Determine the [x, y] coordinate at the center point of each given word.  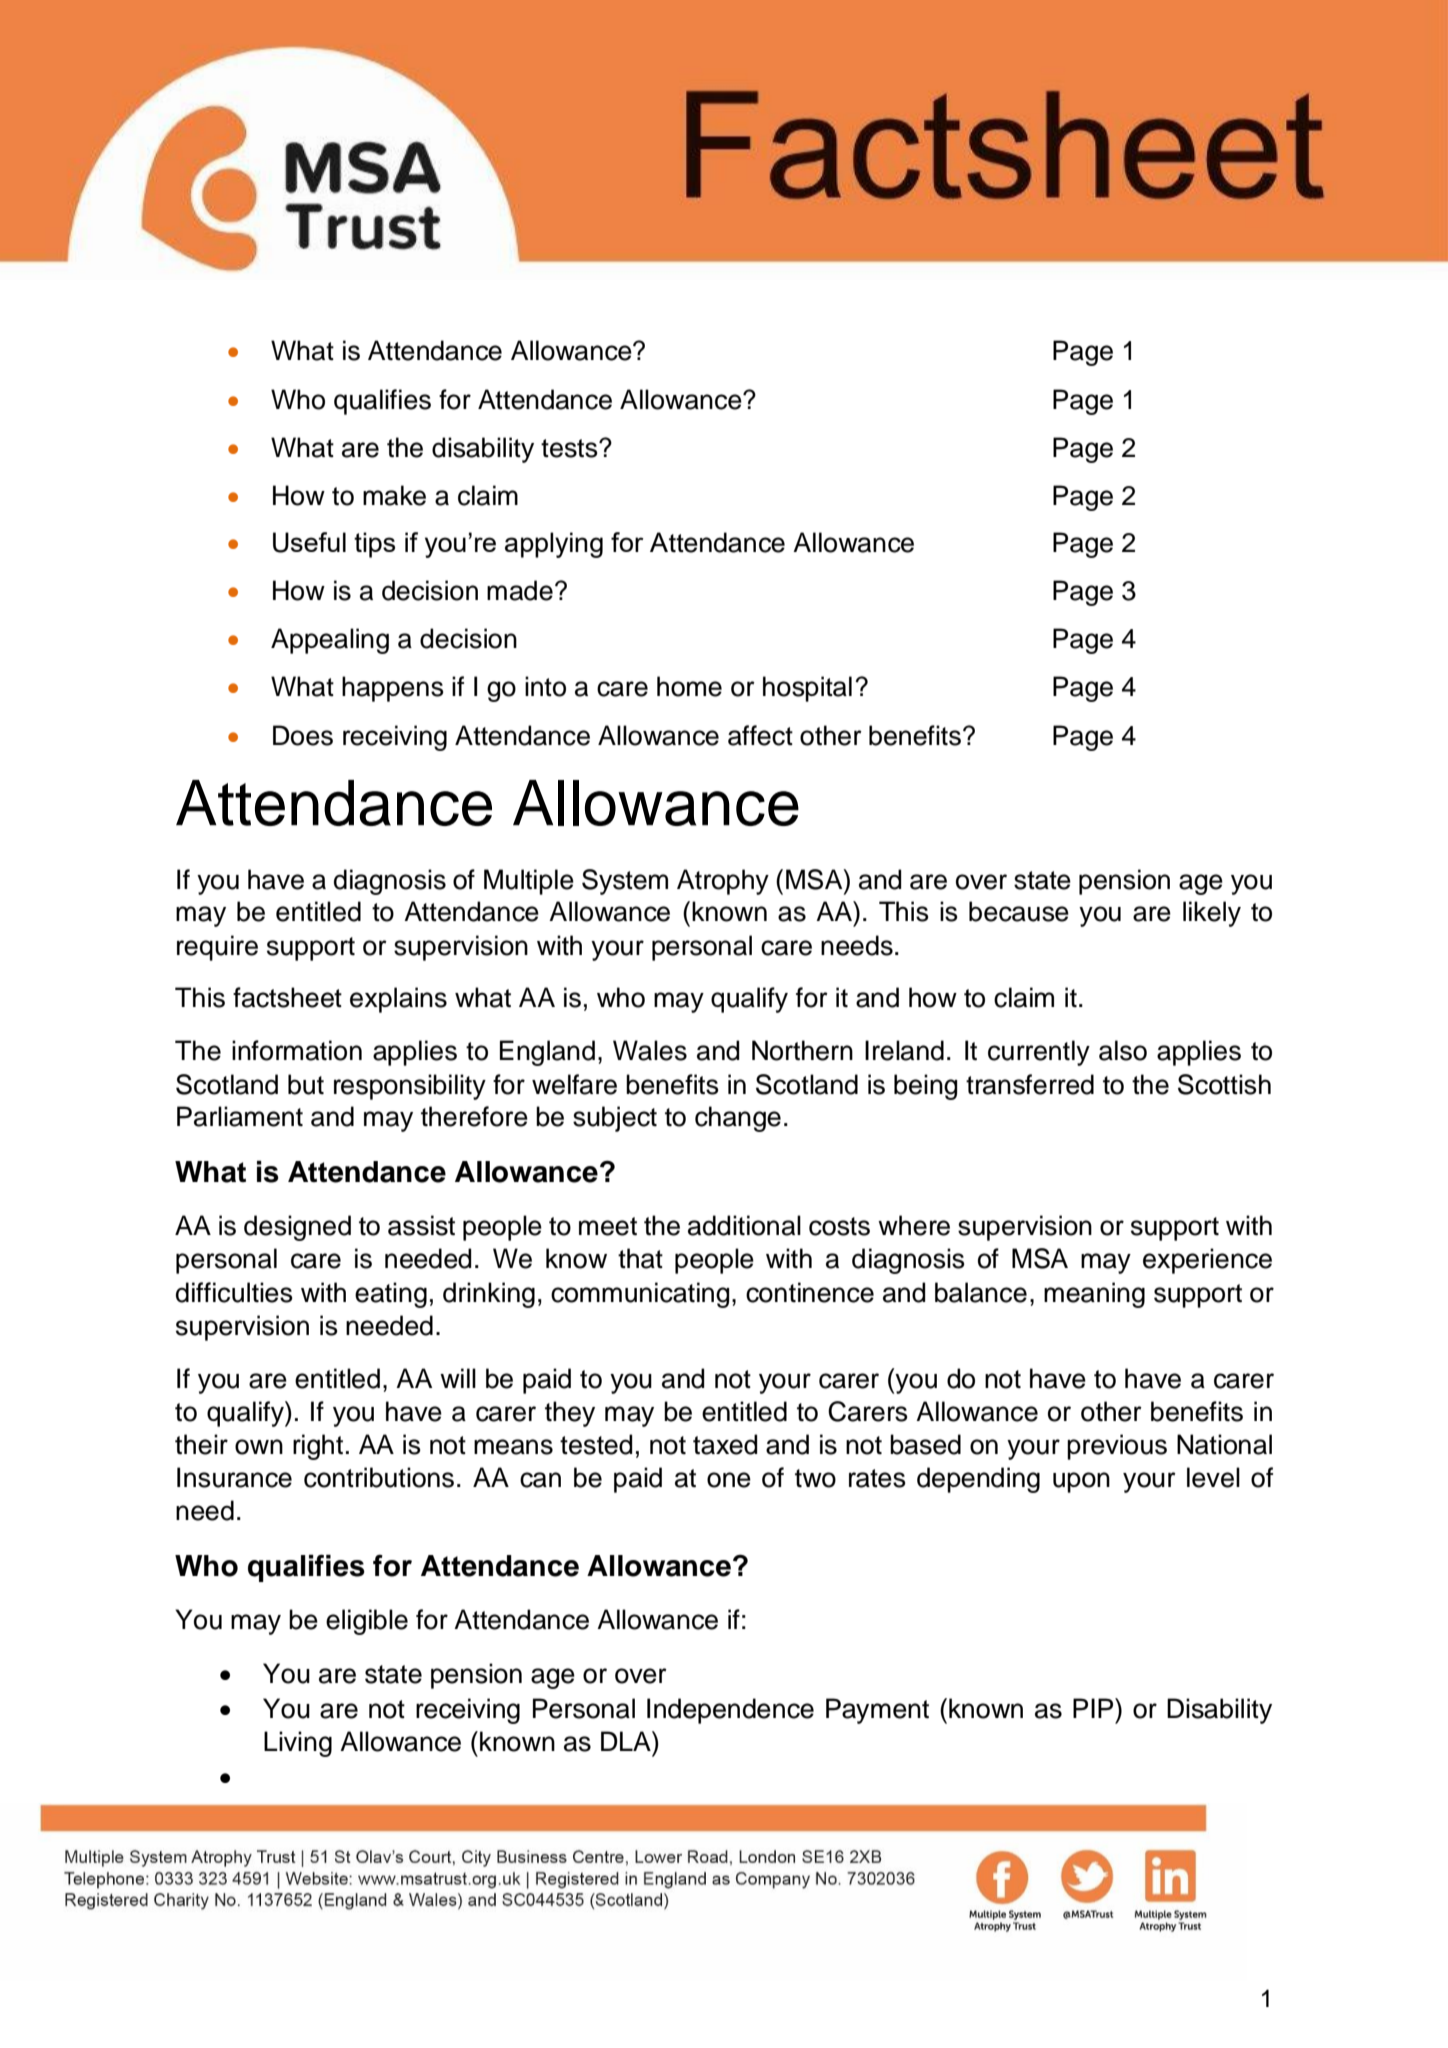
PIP [1094, 1708]
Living [298, 1744]
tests [570, 448]
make [394, 495]
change [738, 1119]
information [297, 1050]
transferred [1030, 1084]
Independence [730, 1711]
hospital [807, 689]
